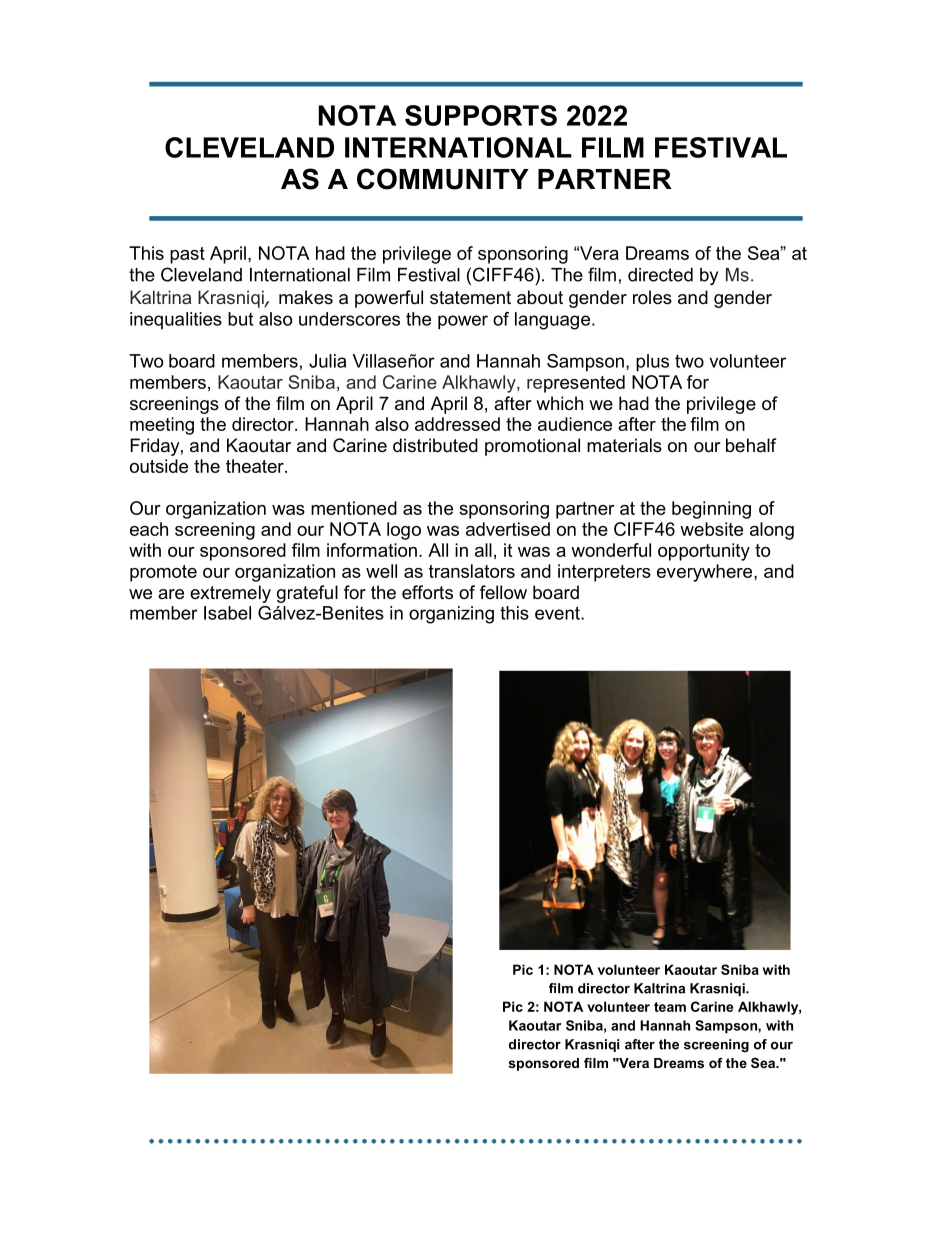  Describe the element at coordinates (481, 115) in the page. I see `SUPPORTS` at that location.
